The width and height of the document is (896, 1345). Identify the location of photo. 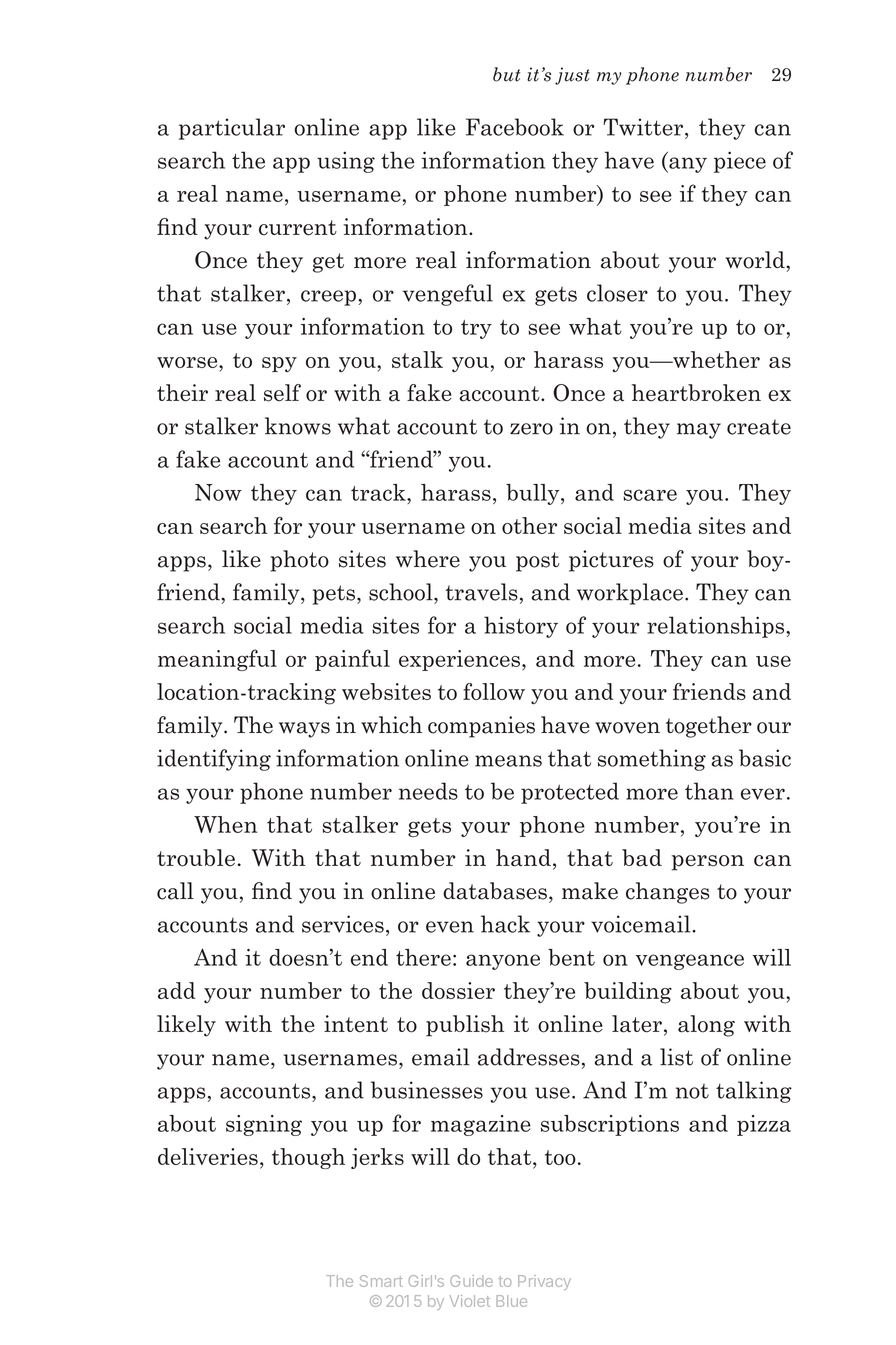
(299, 561).
